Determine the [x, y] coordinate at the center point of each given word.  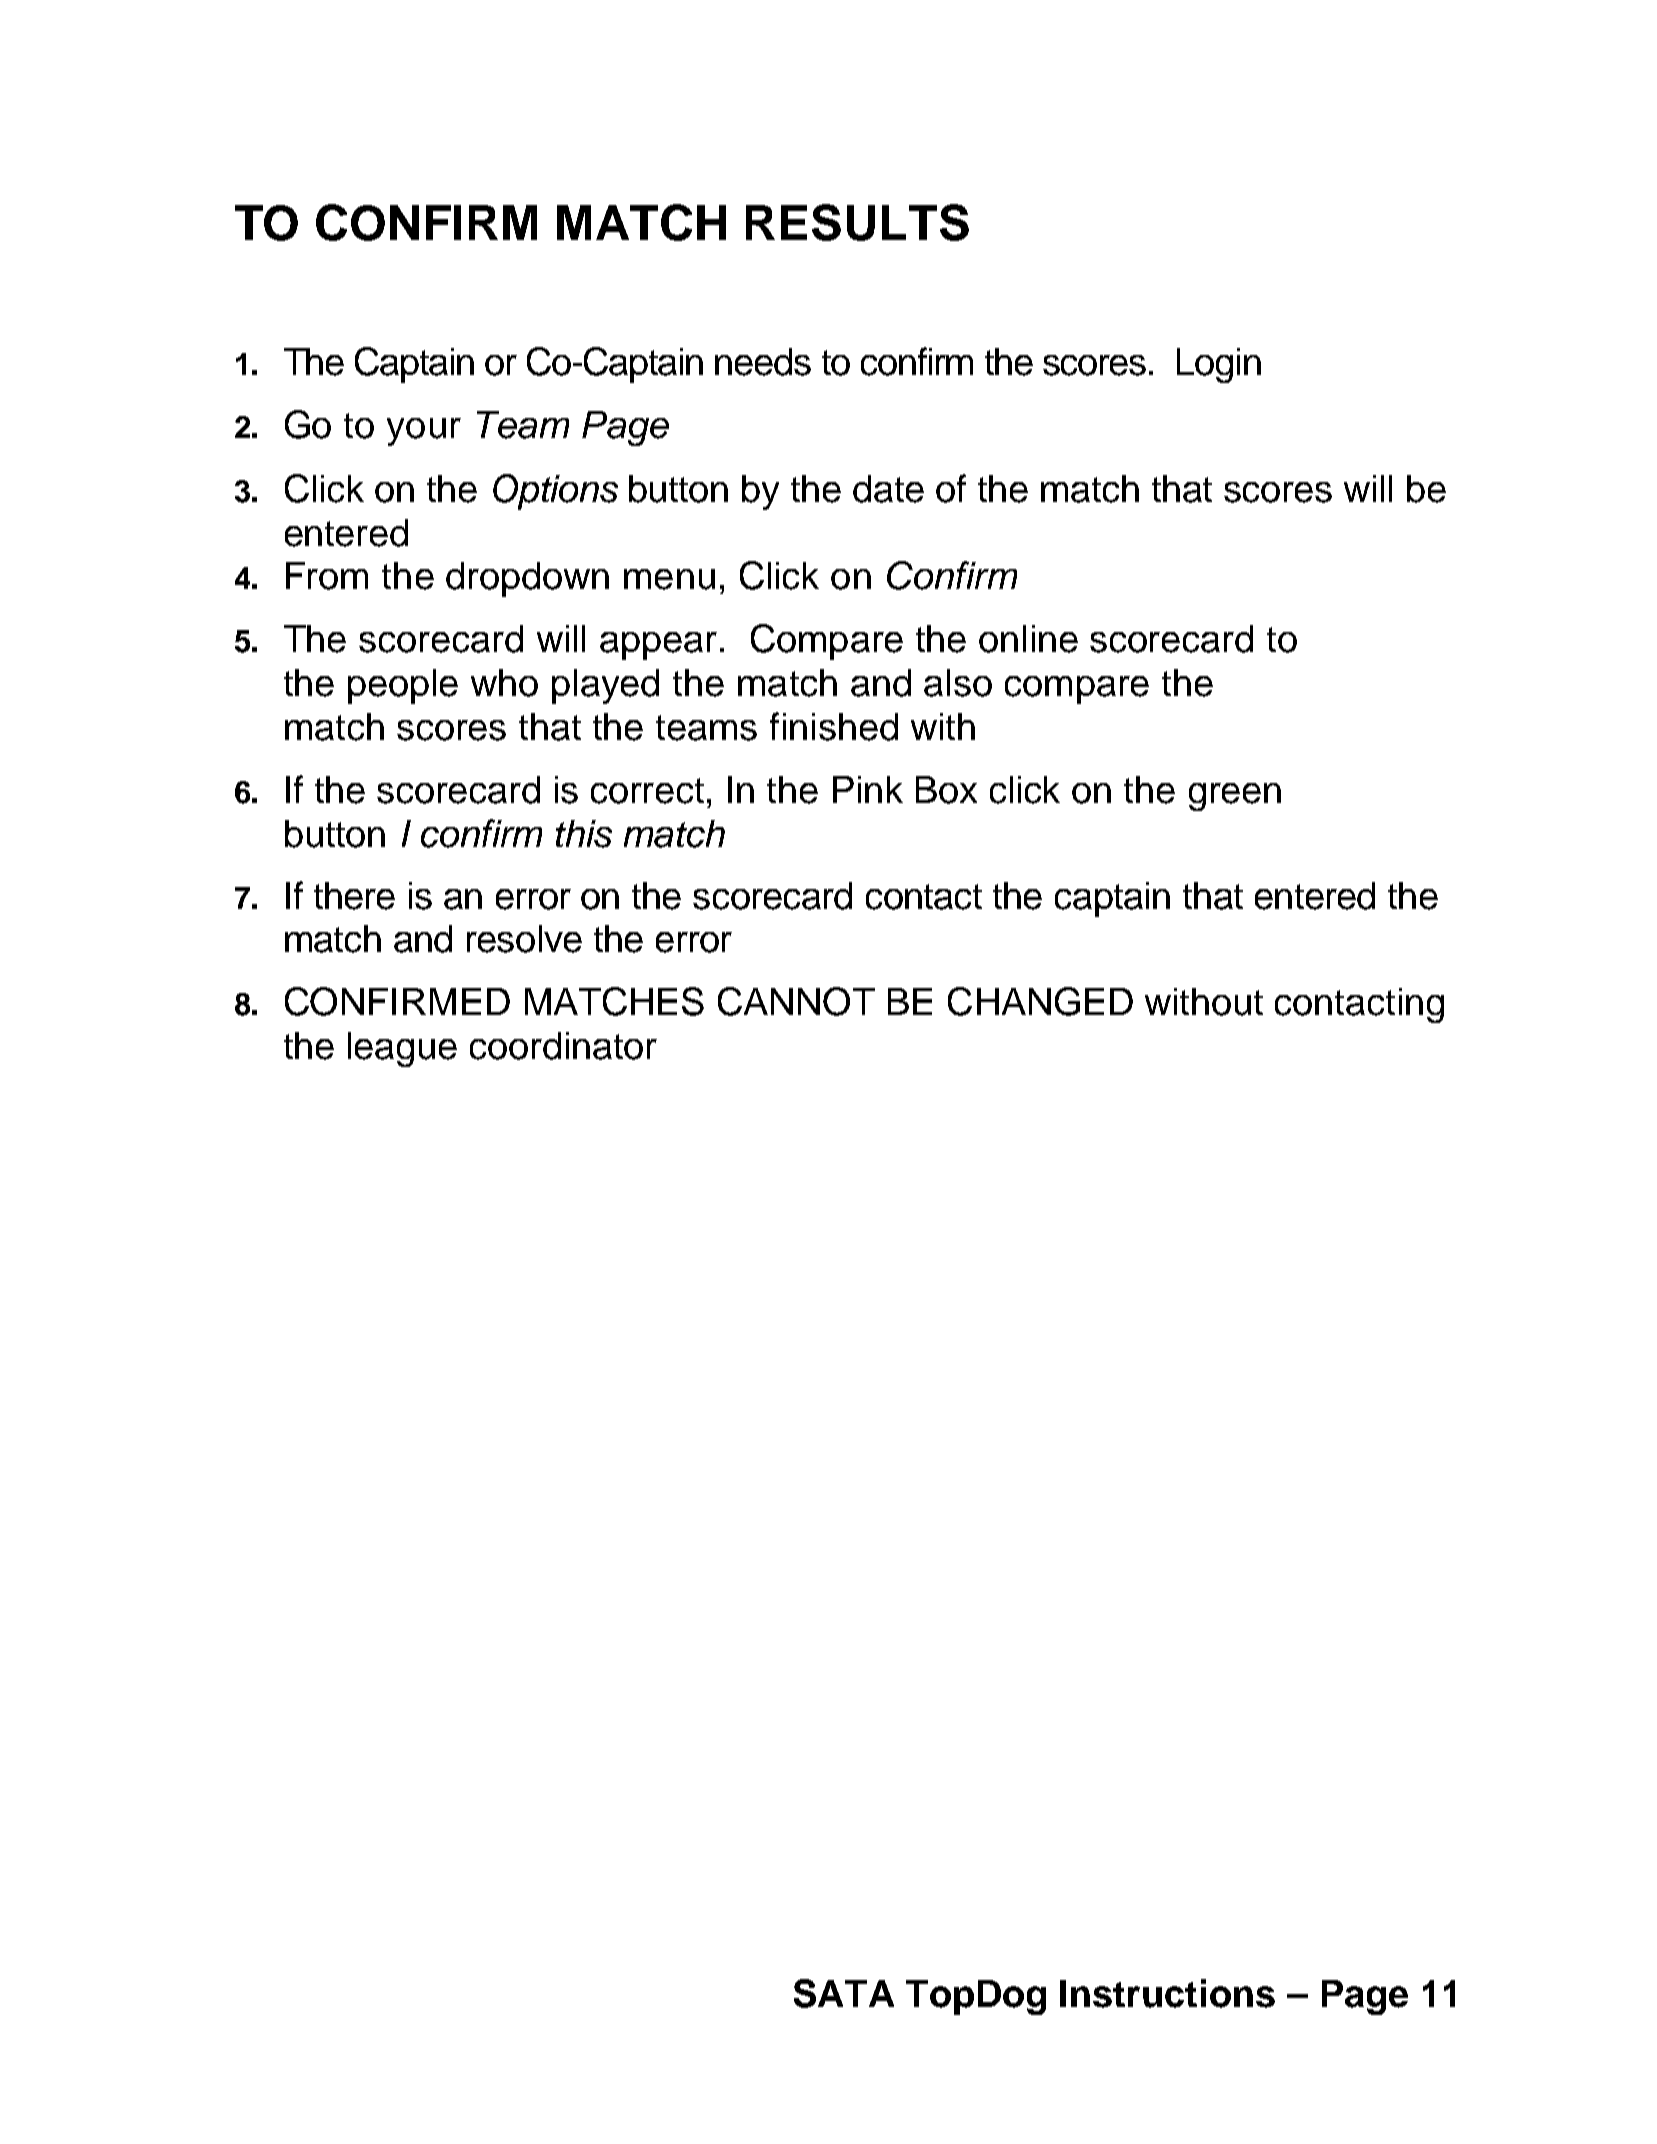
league [402, 1049]
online [1028, 639]
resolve [524, 939]
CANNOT [796, 1001]
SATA [844, 1993]
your [424, 432]
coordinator [563, 1046]
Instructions [1167, 1993]
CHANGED [1040, 1001]
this [584, 834]
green [1235, 797]
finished [834, 726]
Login [1219, 365]
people [403, 686]
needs [763, 362]
